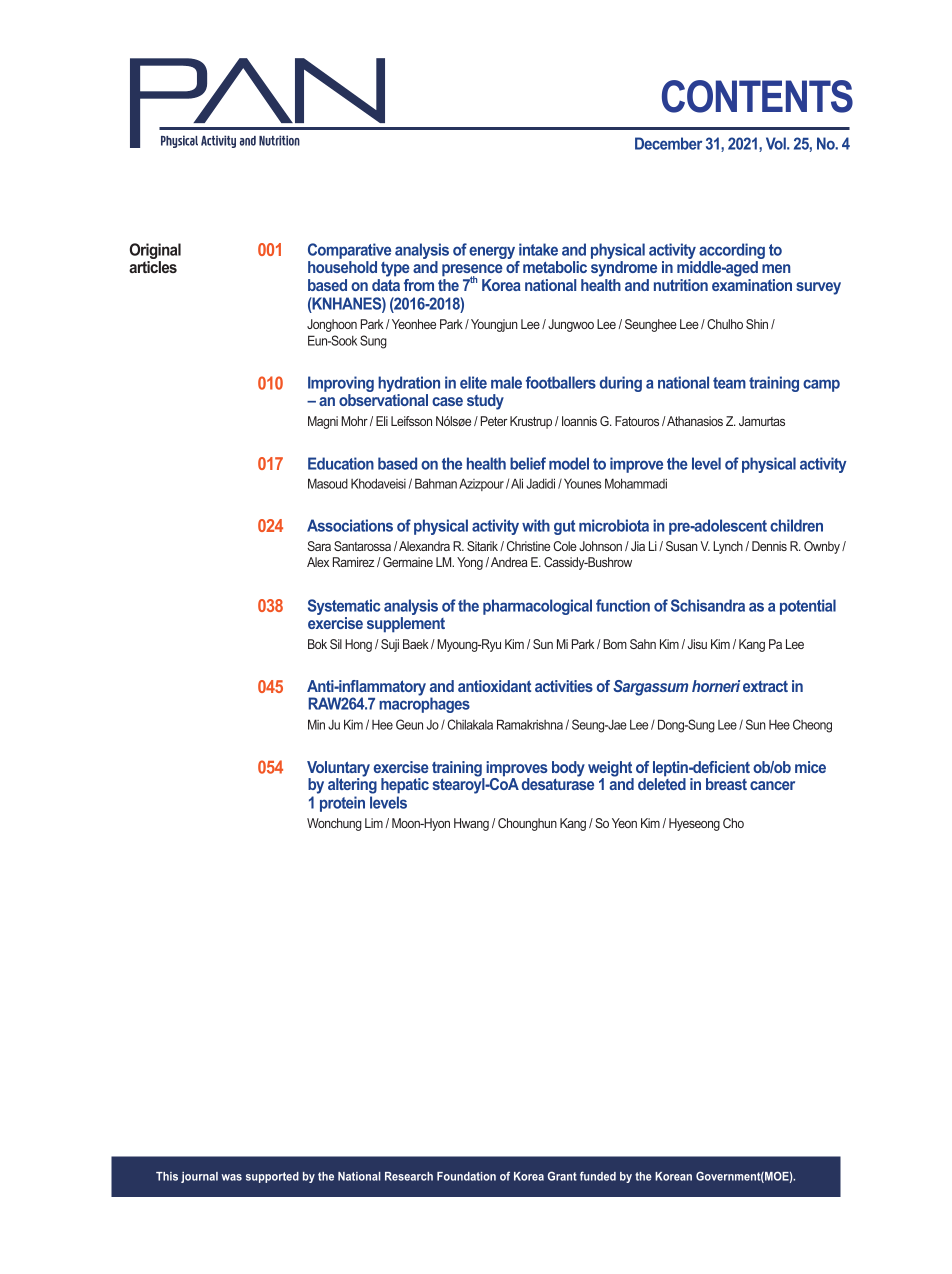  What do you see at coordinates (493, 254) in the screenshot?
I see `energy` at bounding box center [493, 254].
